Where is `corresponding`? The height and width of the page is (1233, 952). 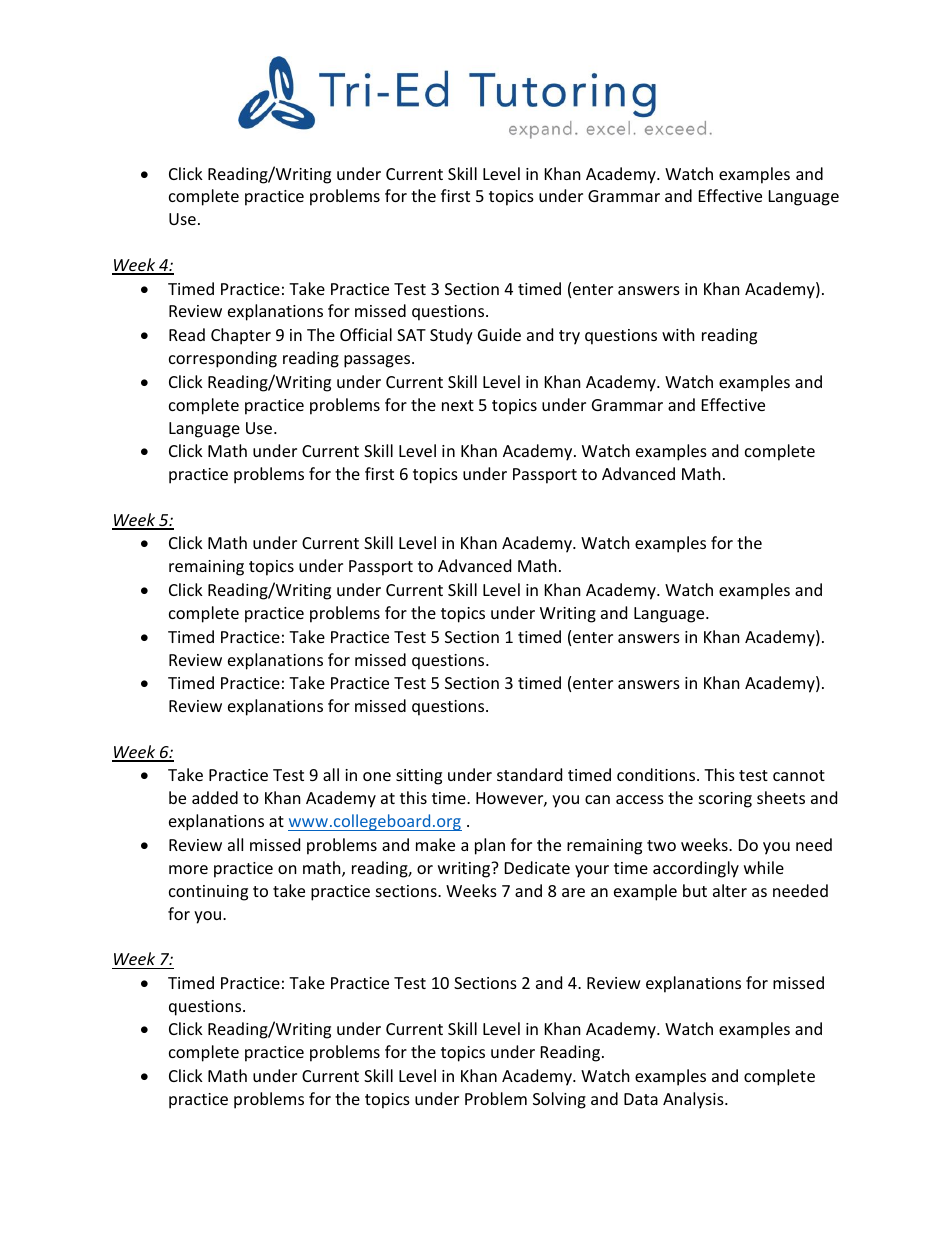
corresponding is located at coordinates (223, 359).
